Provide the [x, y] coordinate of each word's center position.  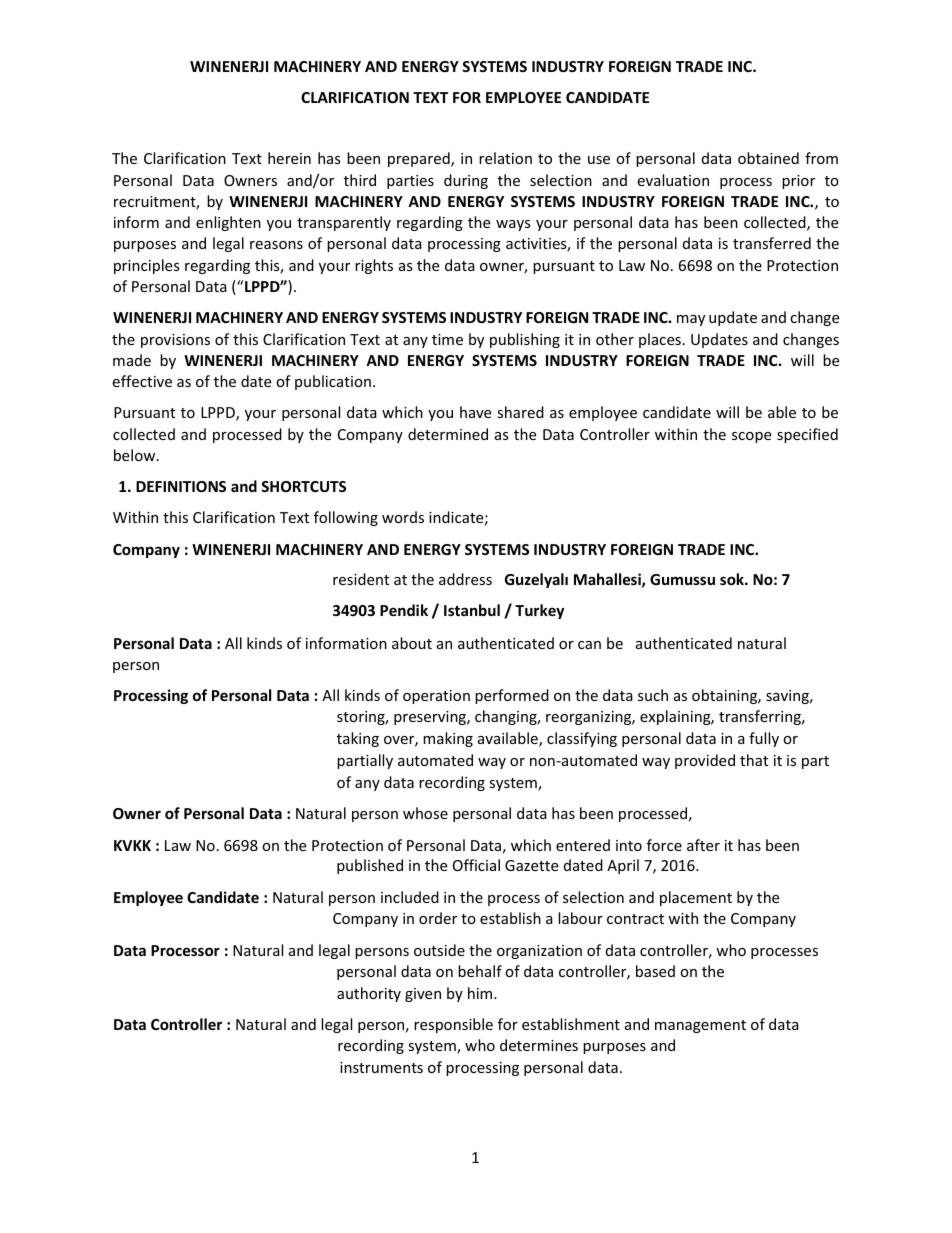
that [754, 760]
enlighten [228, 223]
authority [369, 994]
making [448, 739]
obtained [768, 158]
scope [751, 437]
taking [358, 739]
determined [448, 434]
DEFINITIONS [181, 486]
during [466, 181]
